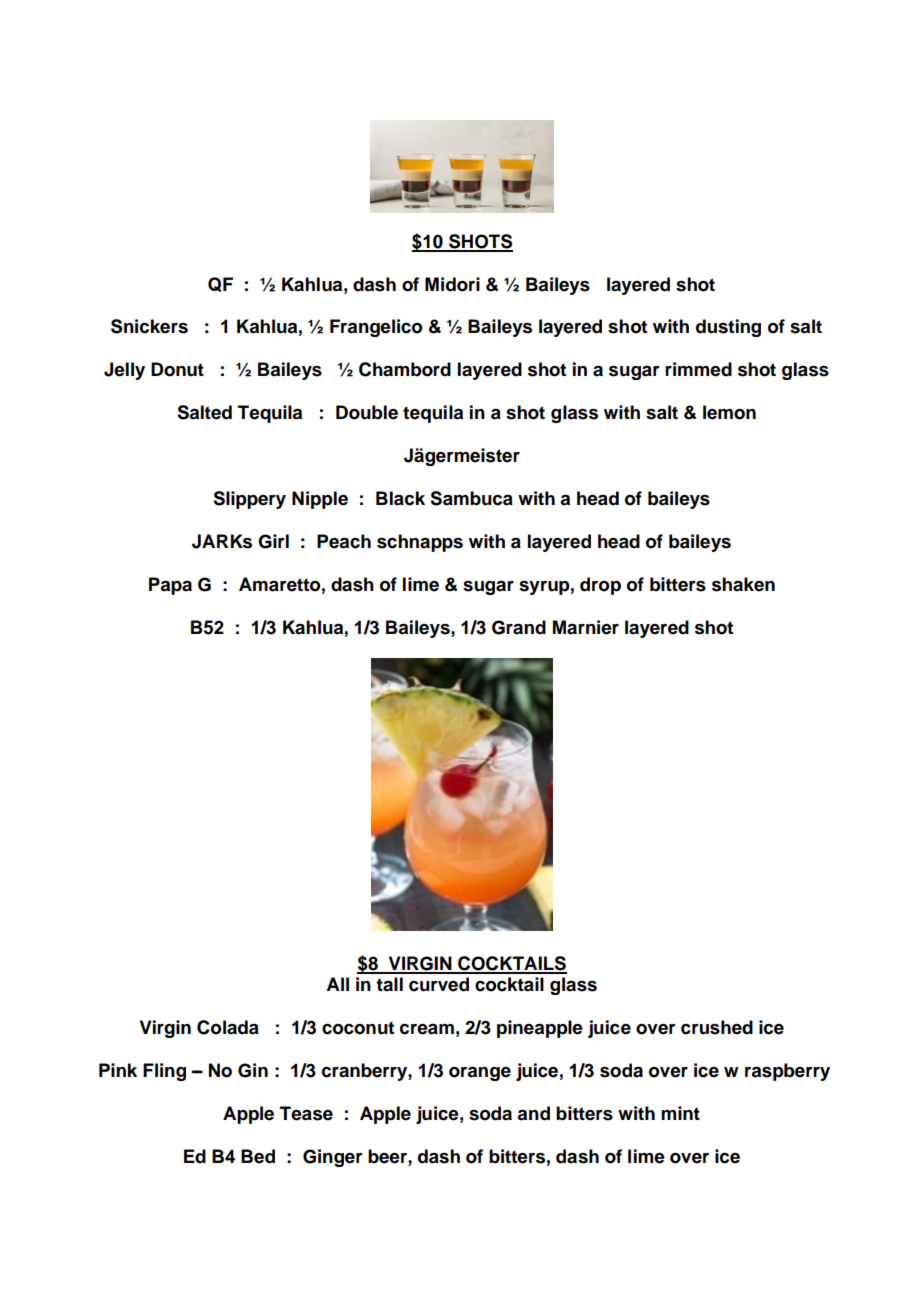 The width and height of the document is (924, 1308). What do you see at coordinates (306, 1113) in the document?
I see `Tease` at bounding box center [306, 1113].
